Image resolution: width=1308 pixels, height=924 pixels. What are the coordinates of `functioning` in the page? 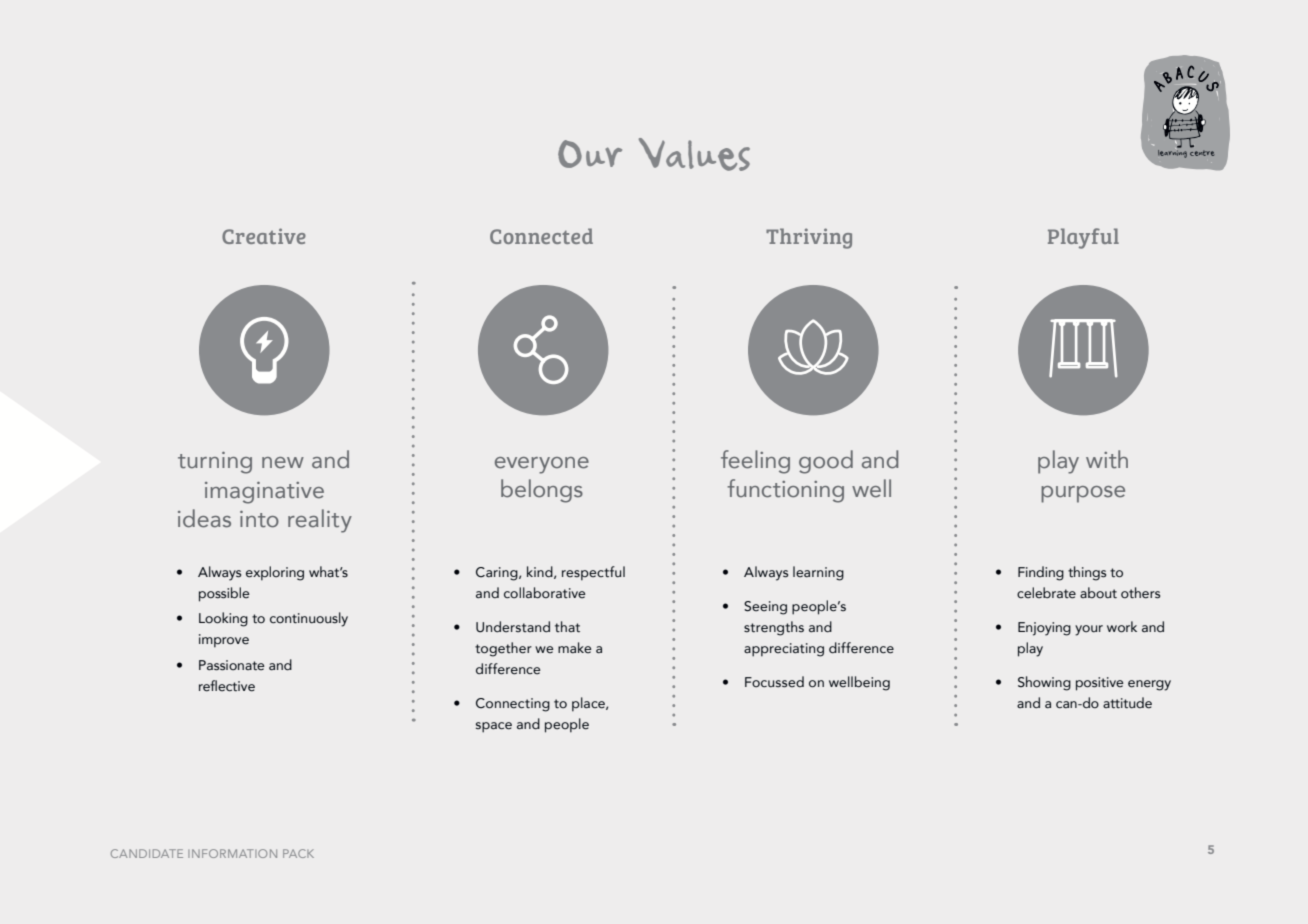 It's located at (785, 491).
